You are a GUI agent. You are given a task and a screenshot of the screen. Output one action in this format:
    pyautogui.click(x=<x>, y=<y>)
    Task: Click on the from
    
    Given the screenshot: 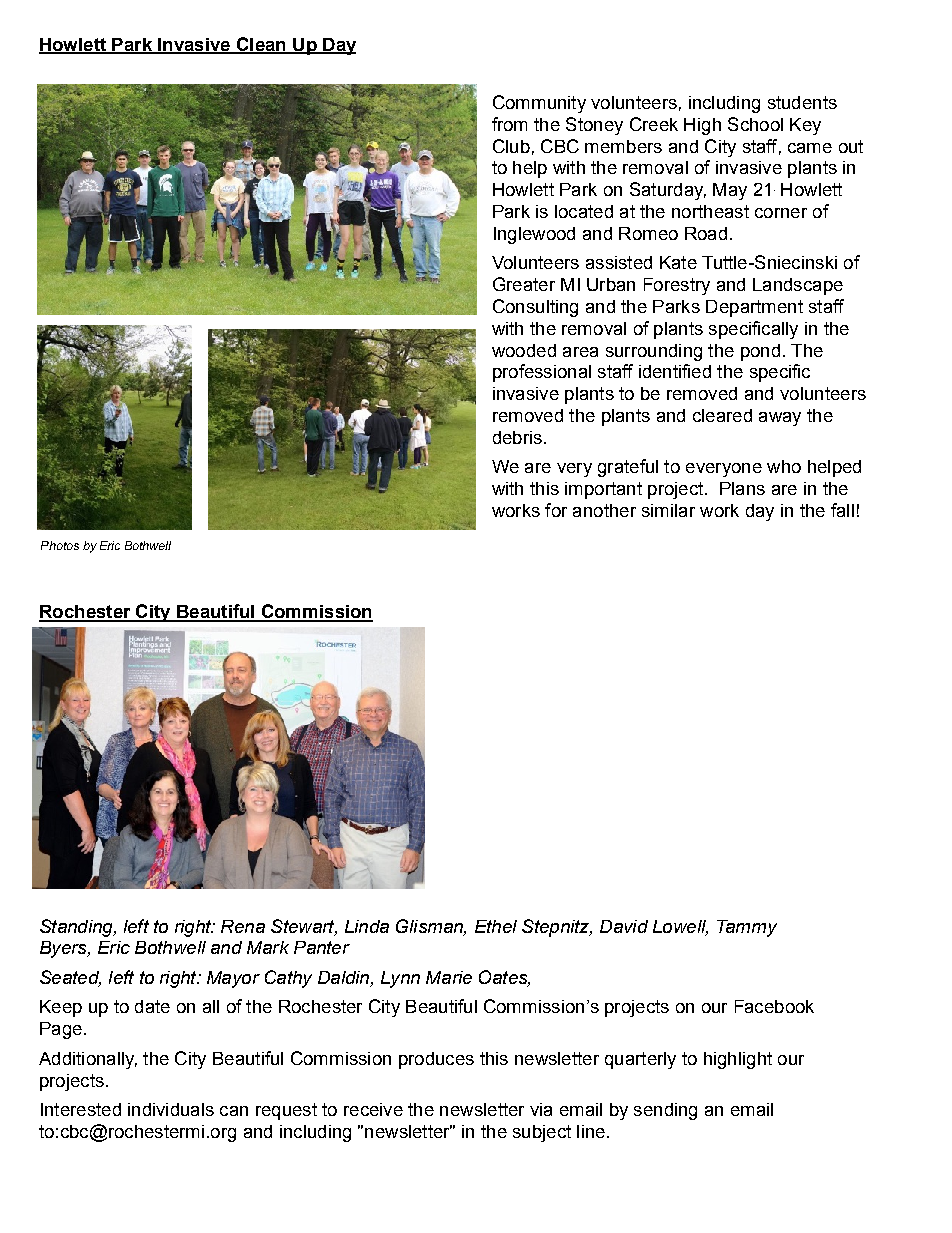 What is the action you would take?
    pyautogui.click(x=509, y=124)
